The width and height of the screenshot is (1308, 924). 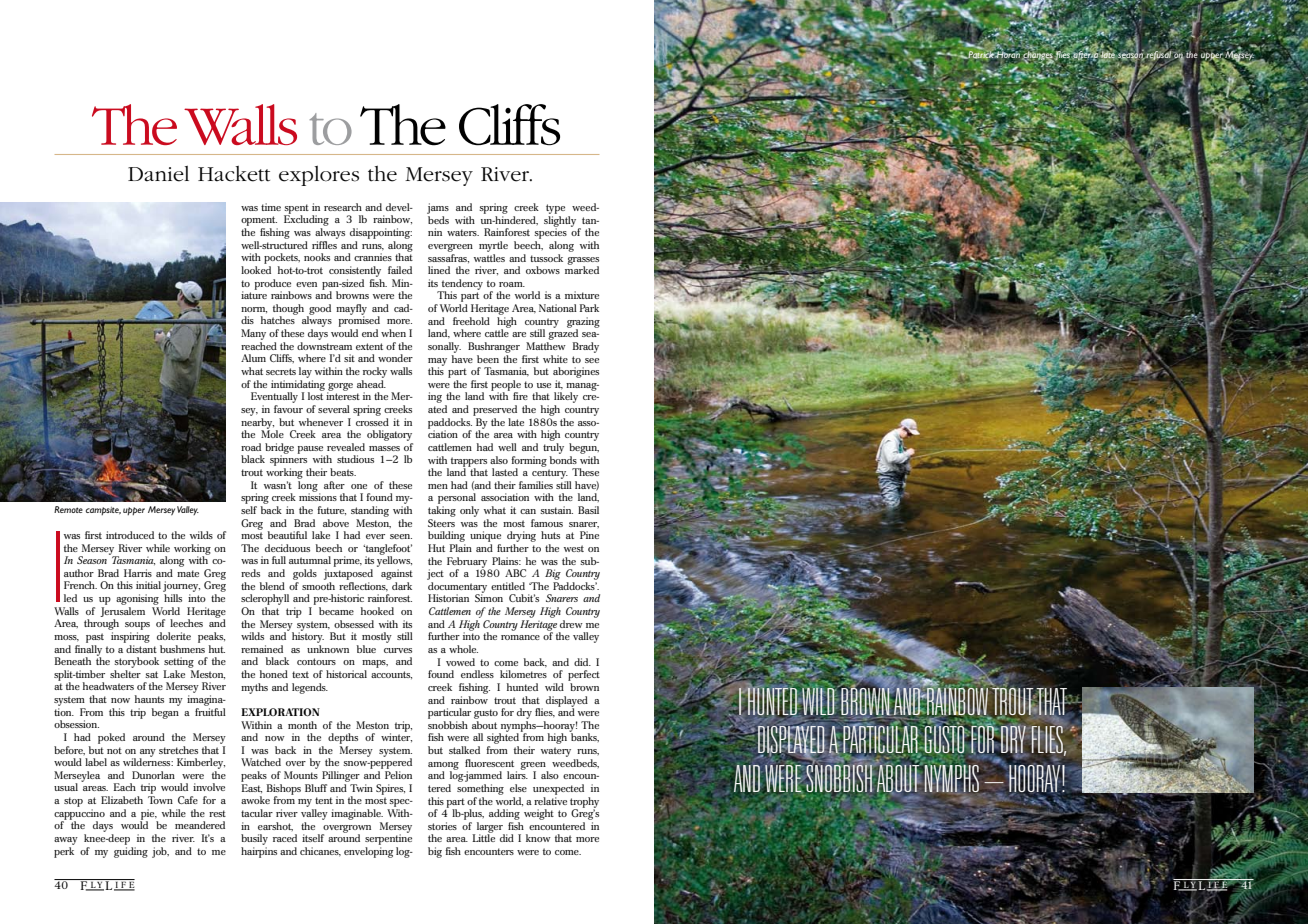 What do you see at coordinates (200, 825) in the screenshot?
I see `meandered` at bounding box center [200, 825].
